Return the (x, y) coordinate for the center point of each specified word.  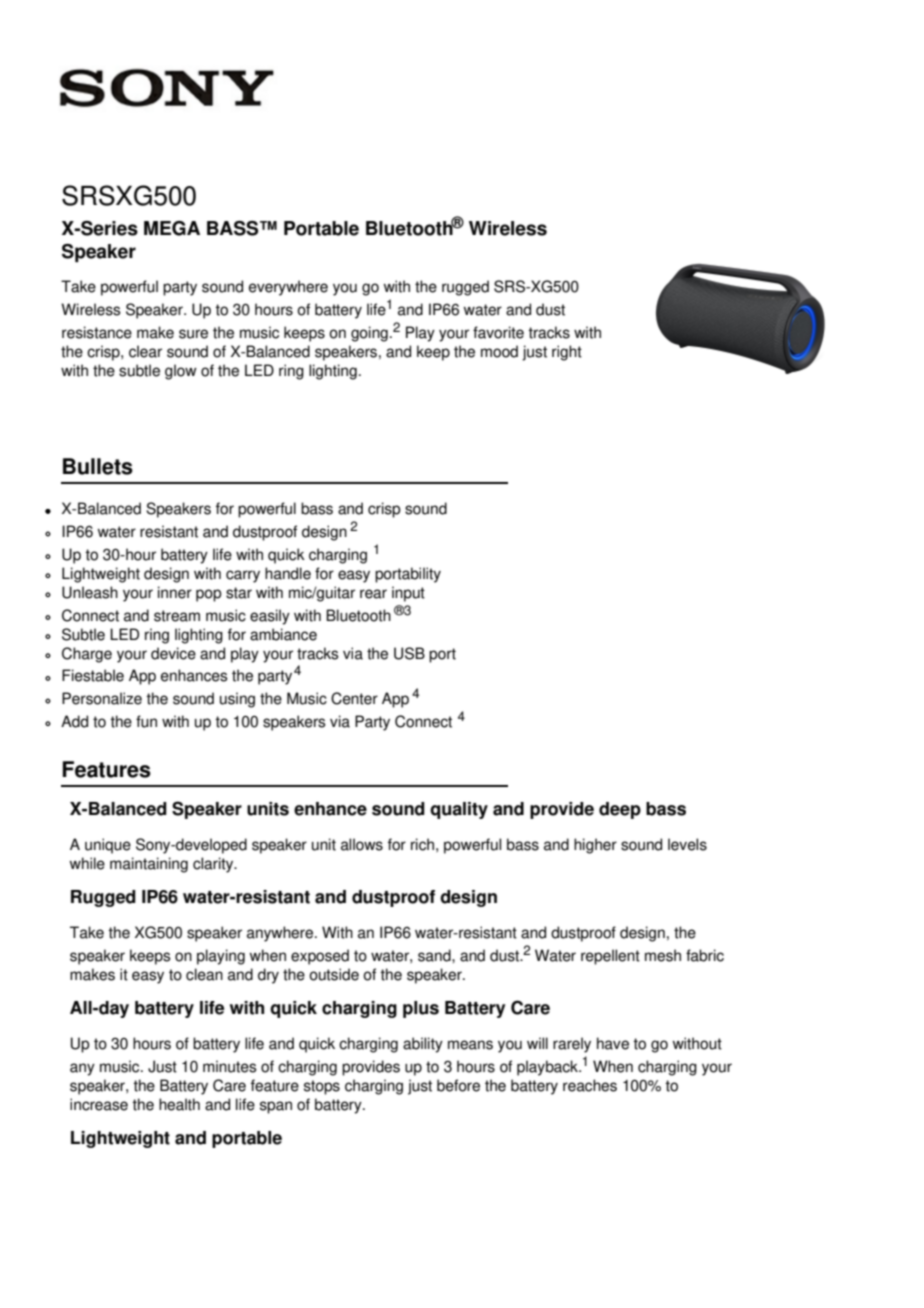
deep (620, 810)
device (173, 653)
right (567, 353)
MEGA (172, 228)
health (179, 1104)
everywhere (288, 288)
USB (409, 653)
